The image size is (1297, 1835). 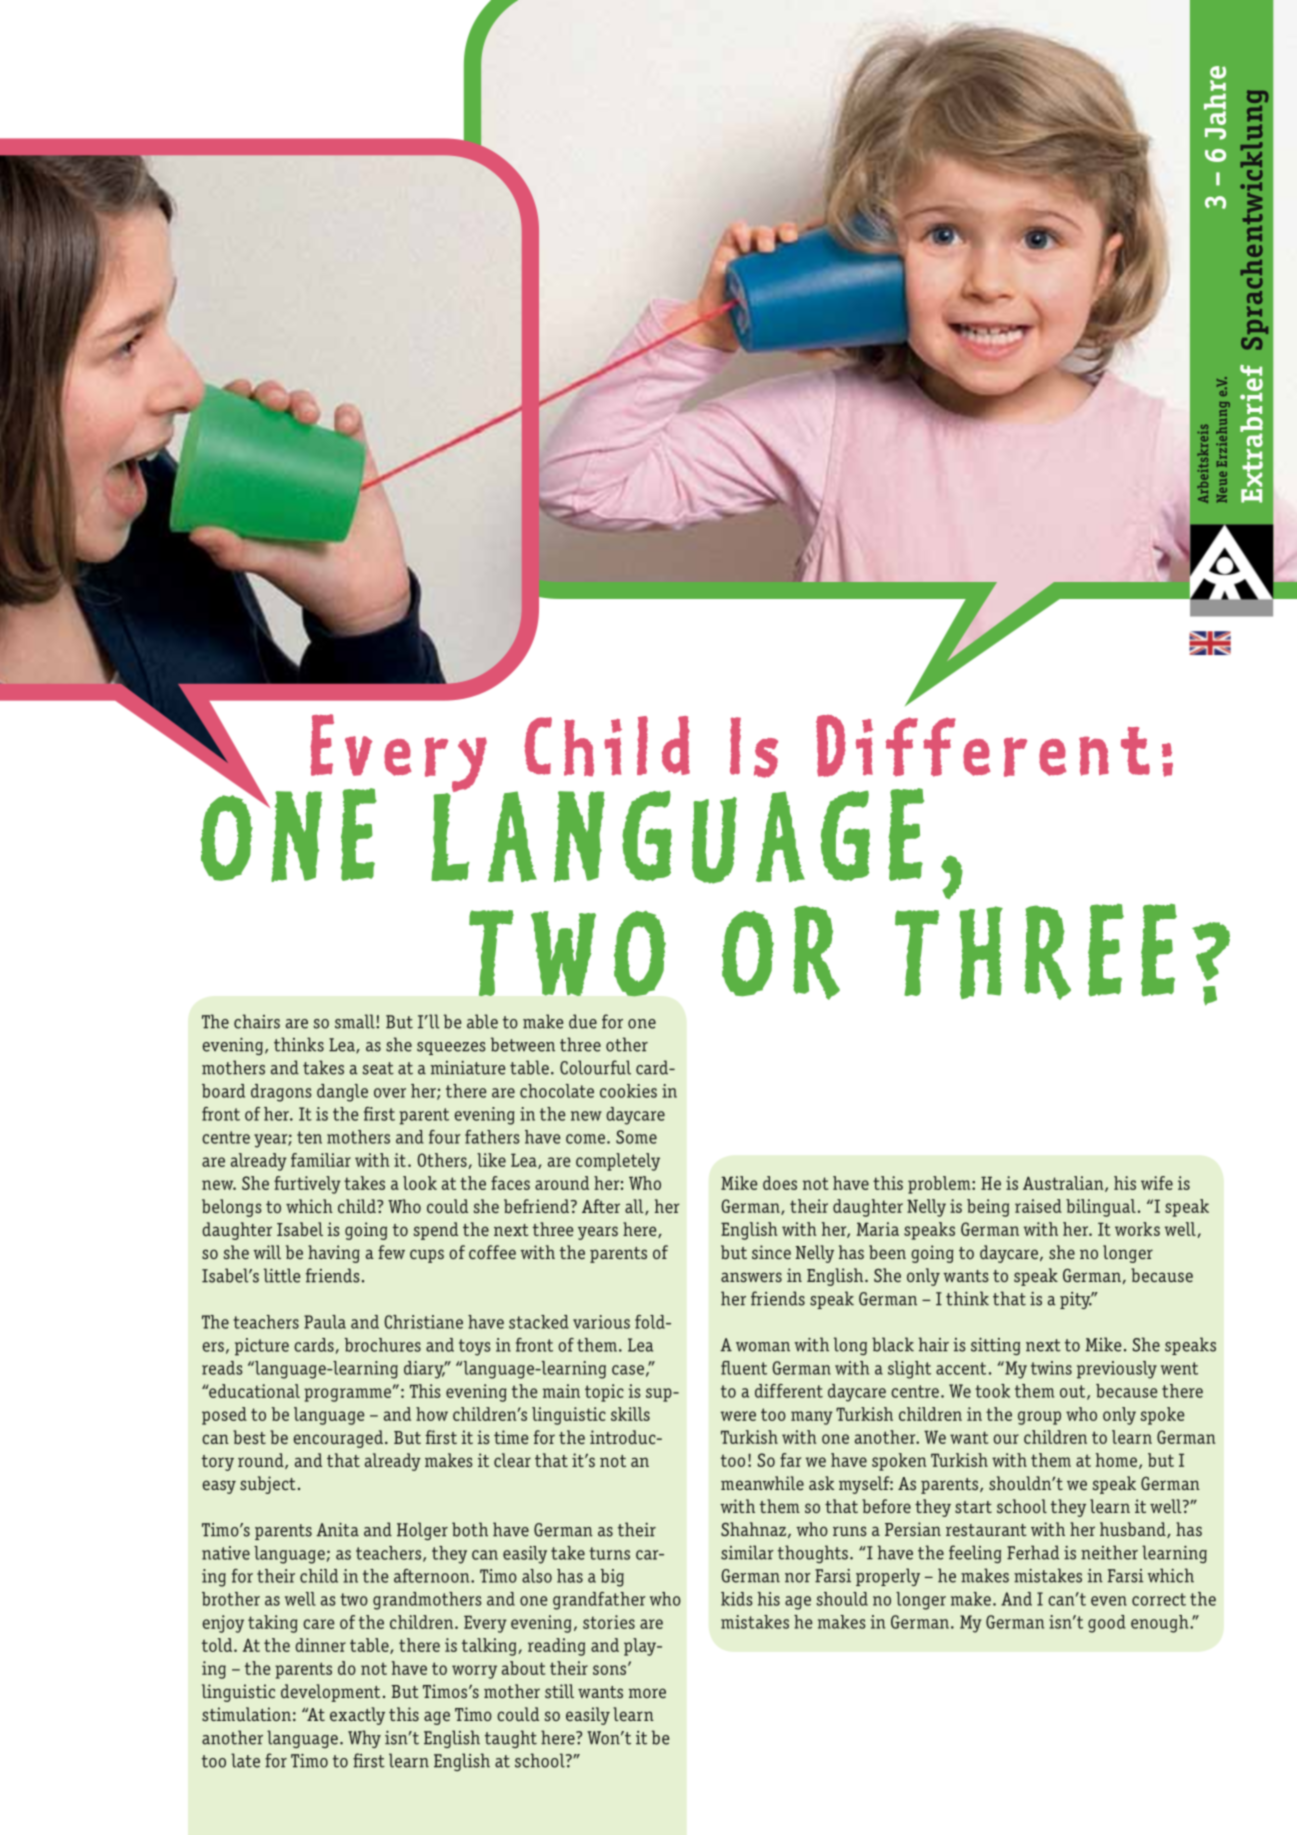 I want to click on small, so click(x=356, y=1021).
